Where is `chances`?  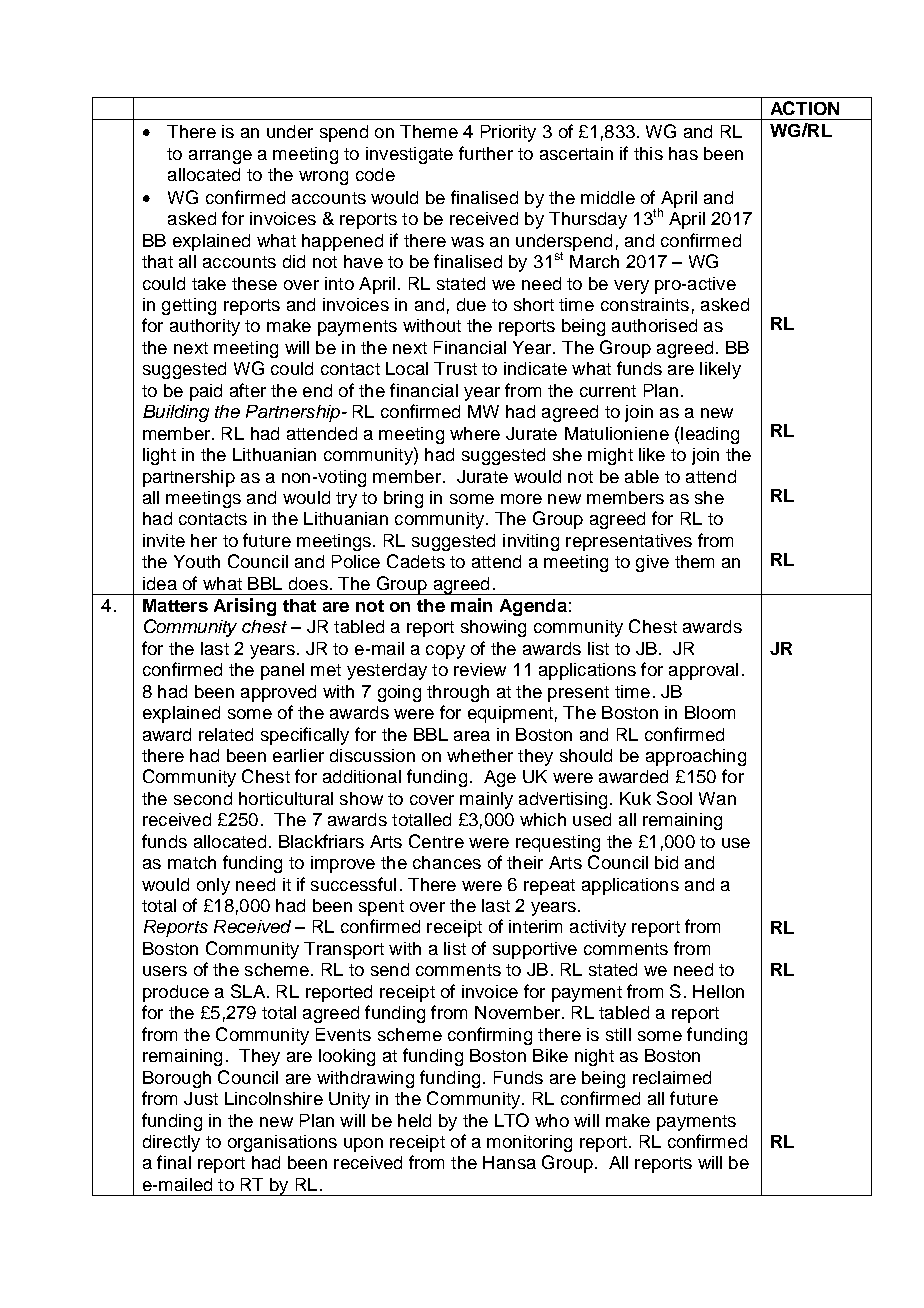 chances is located at coordinates (447, 862).
